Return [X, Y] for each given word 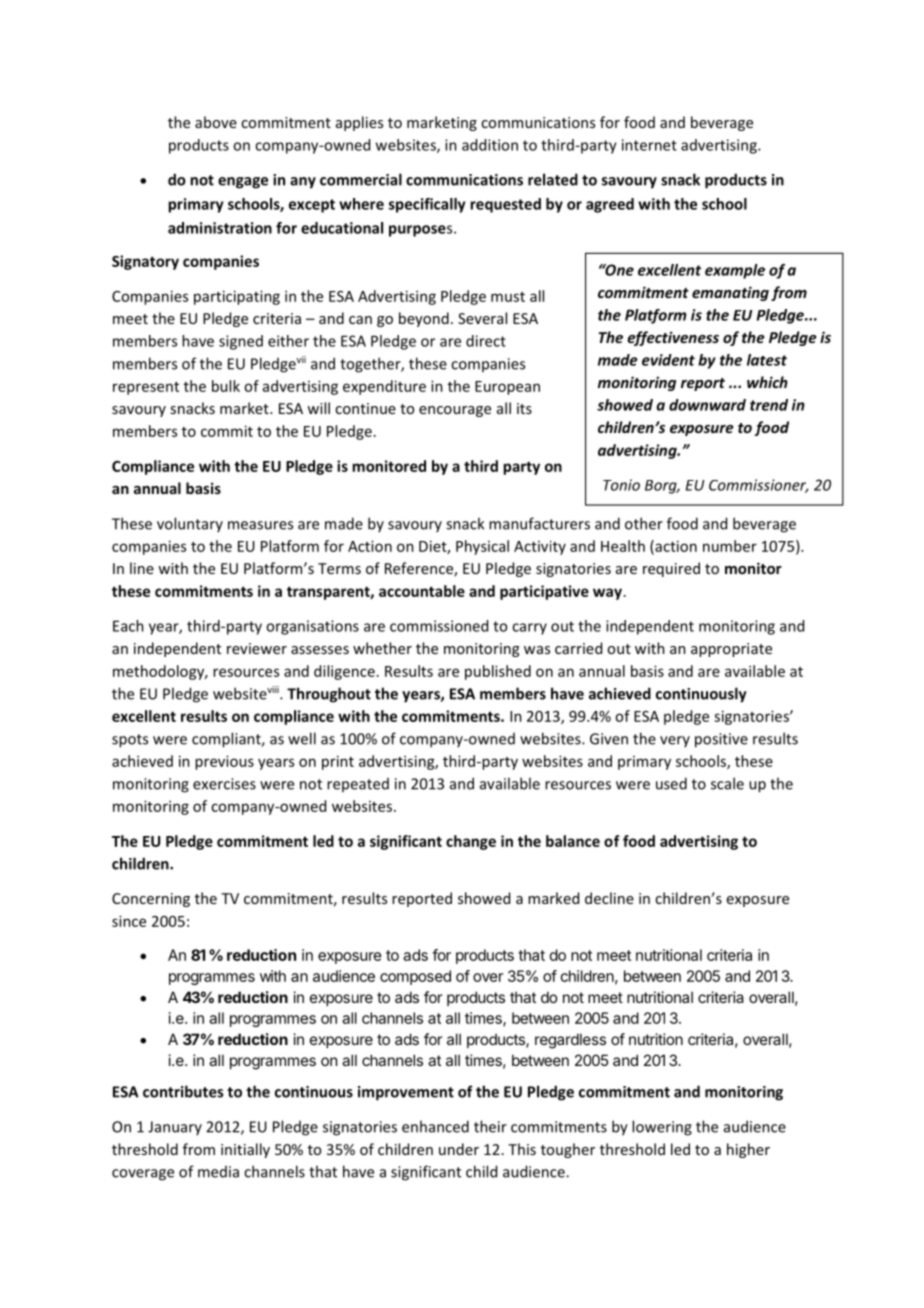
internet [649, 145]
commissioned [439, 626]
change [471, 842]
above [216, 122]
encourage [455, 411]
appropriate [731, 650]
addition [490, 145]
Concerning [151, 900]
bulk [226, 386]
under [459, 1149]
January [175, 1128]
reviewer [257, 648]
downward [707, 405]
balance [573, 841]
